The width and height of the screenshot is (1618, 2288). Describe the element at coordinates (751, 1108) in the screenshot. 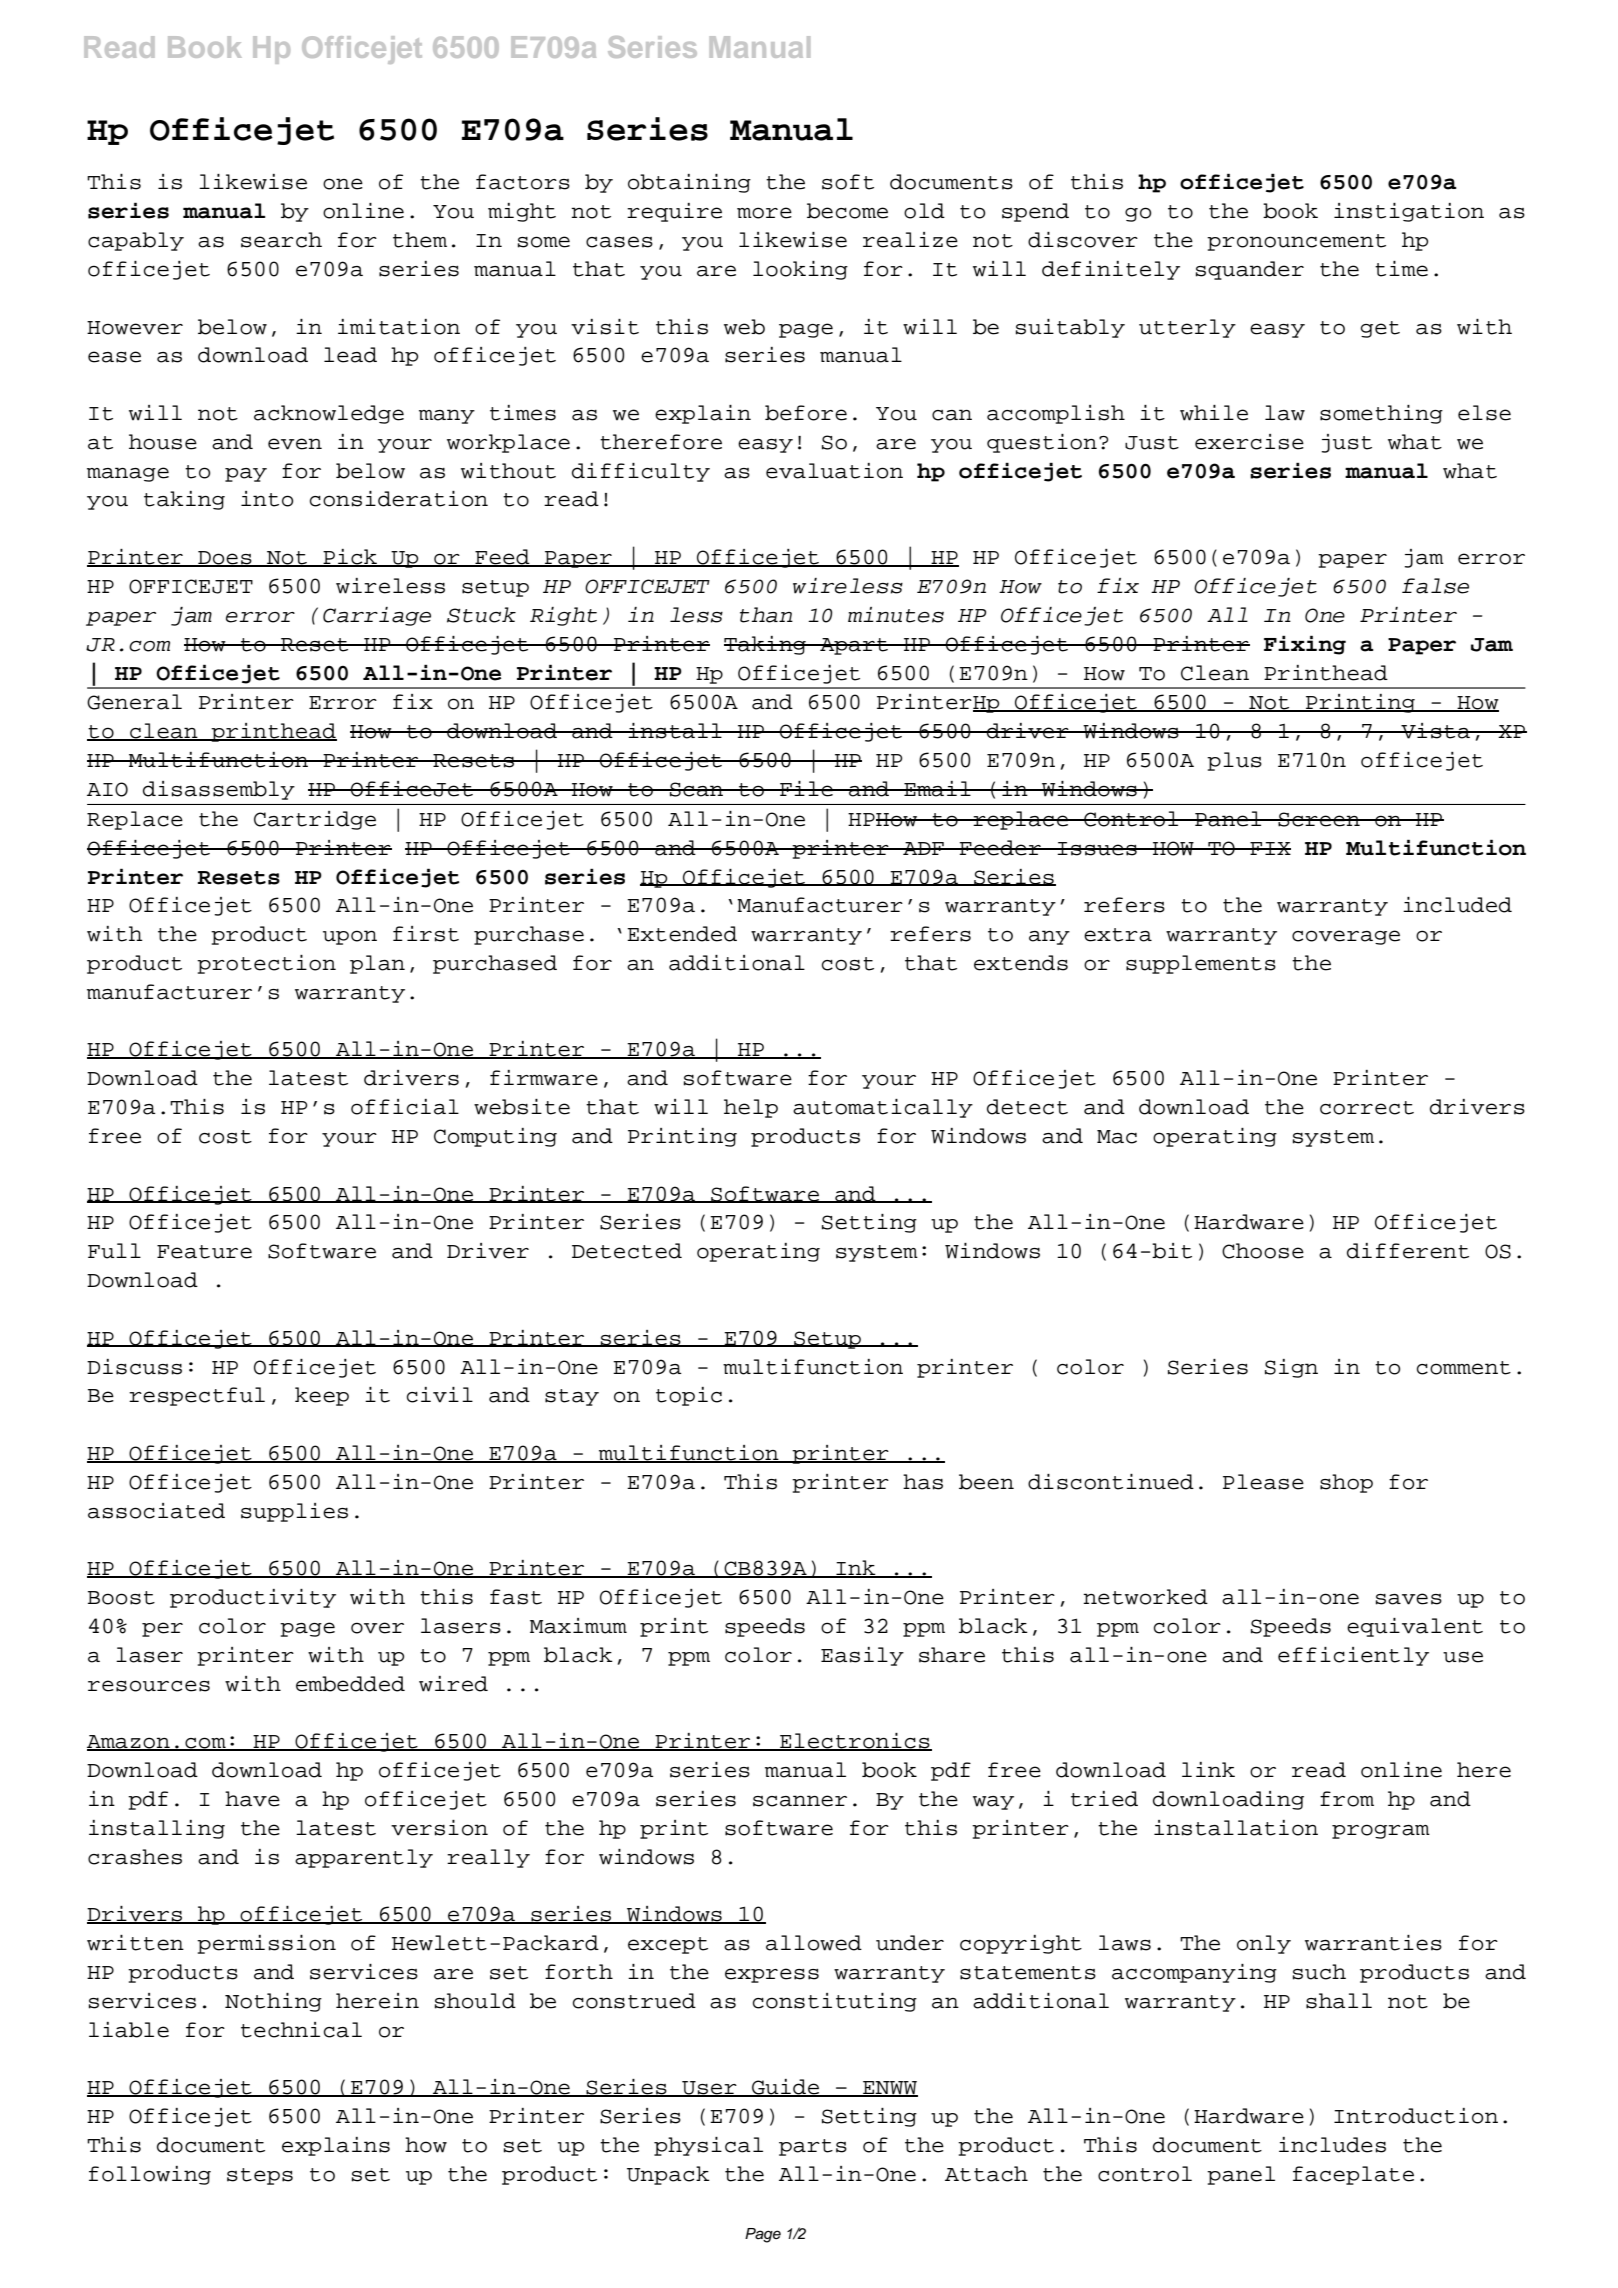

I see `help` at that location.
